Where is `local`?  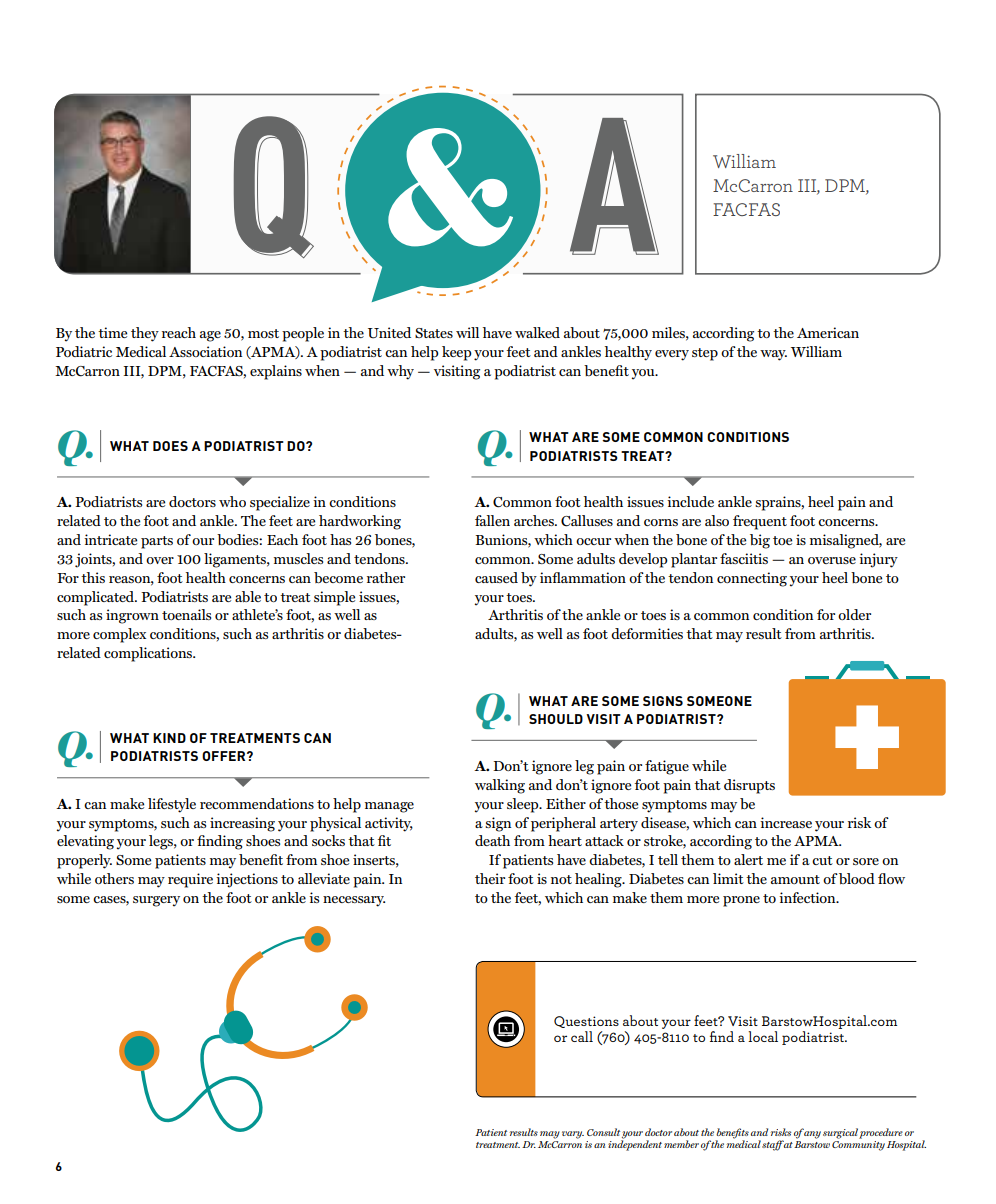
local is located at coordinates (763, 1036).
